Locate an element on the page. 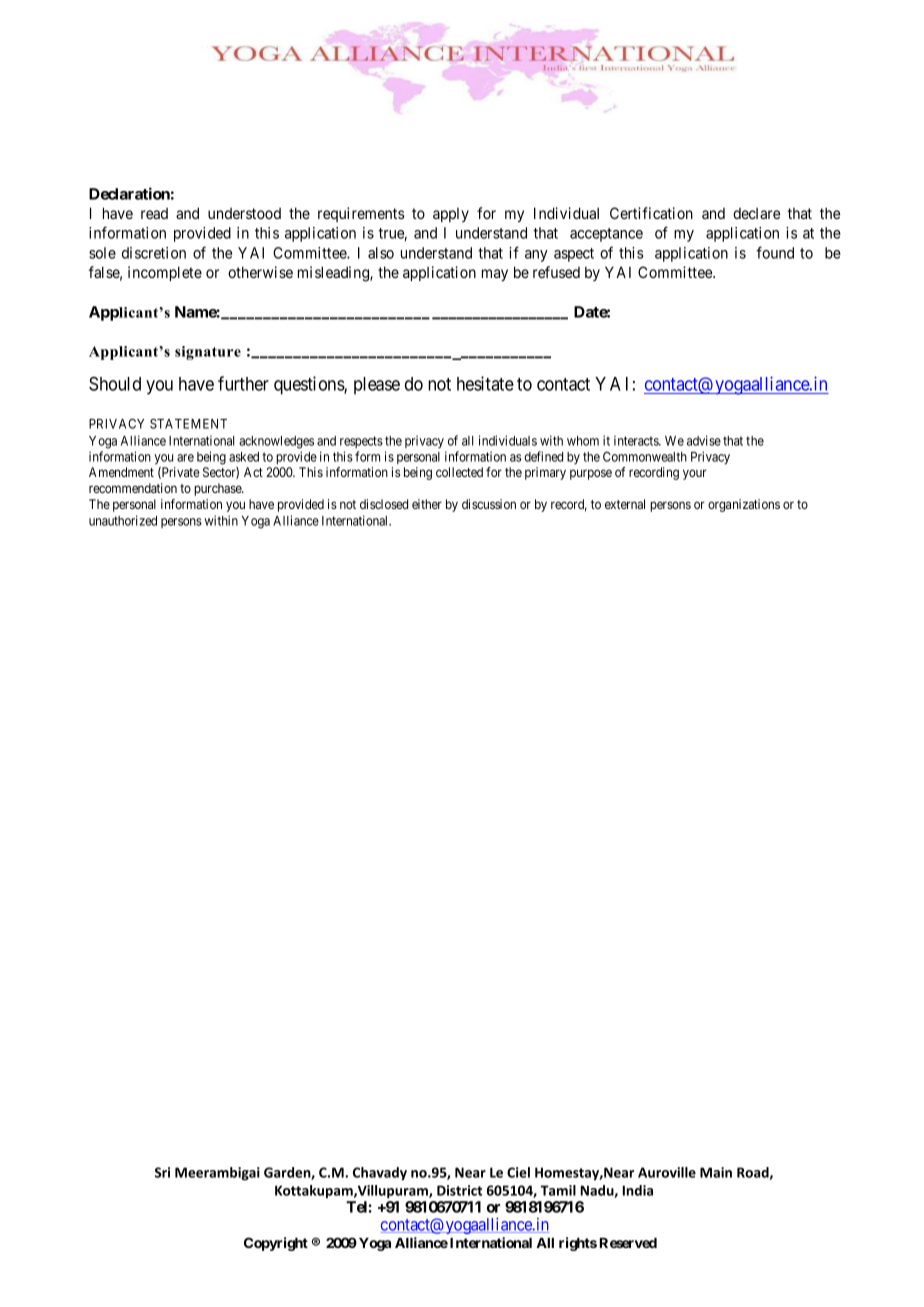 This image has height=1307, width=924. discretion is located at coordinates (154, 253).
